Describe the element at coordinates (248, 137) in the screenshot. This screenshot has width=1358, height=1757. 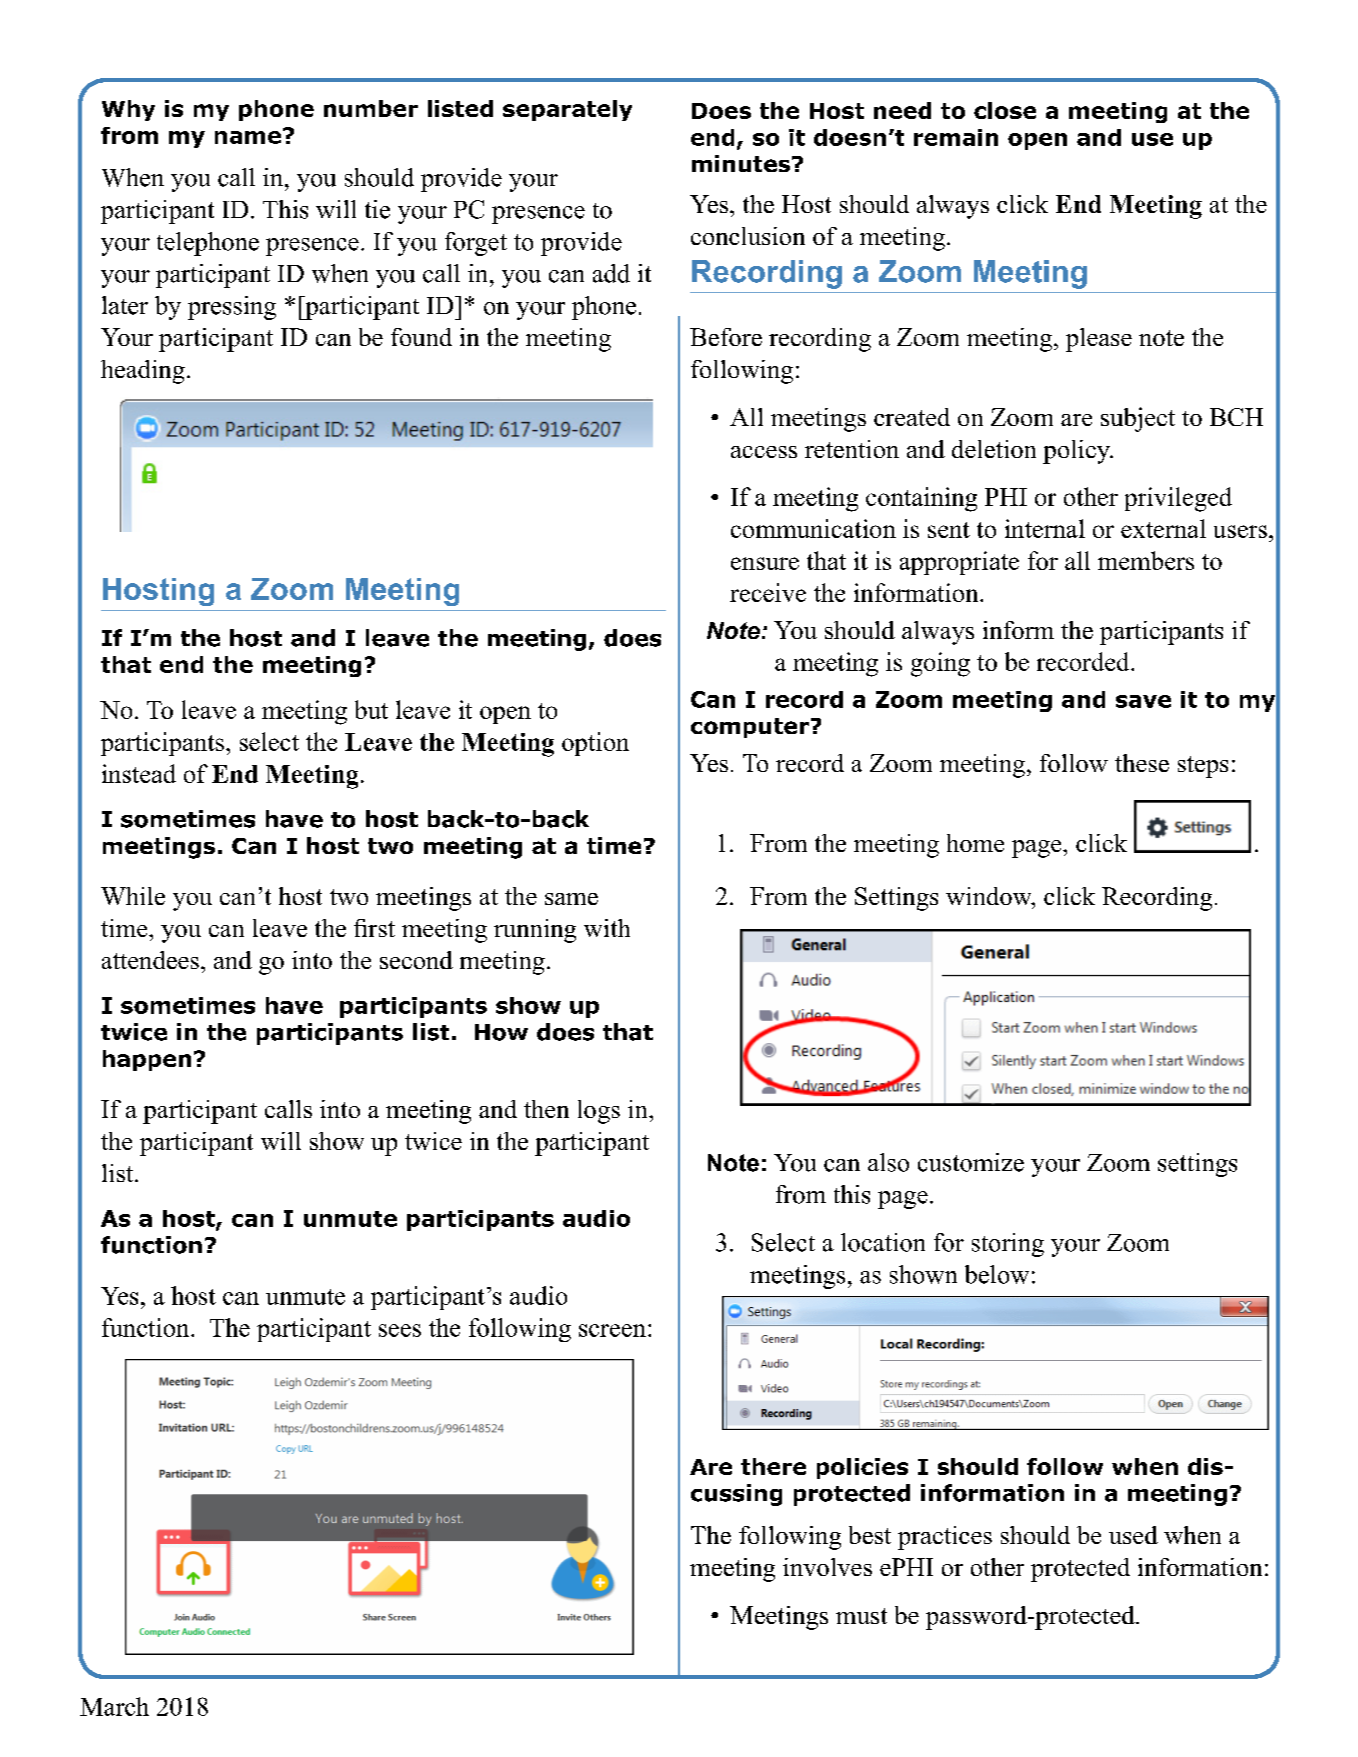
I see `name` at that location.
